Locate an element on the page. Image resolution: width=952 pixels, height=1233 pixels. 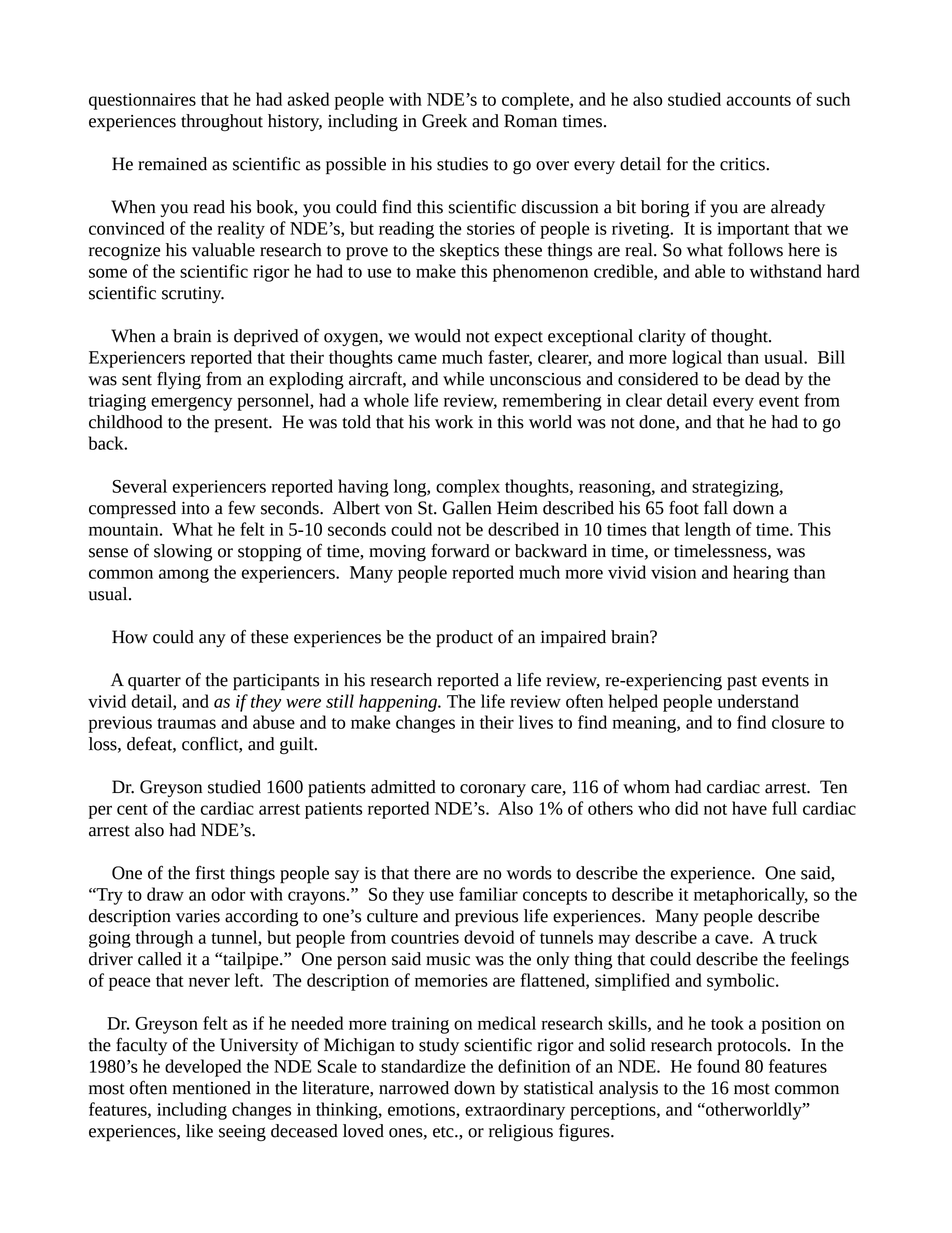
remained is located at coordinates (172, 164).
